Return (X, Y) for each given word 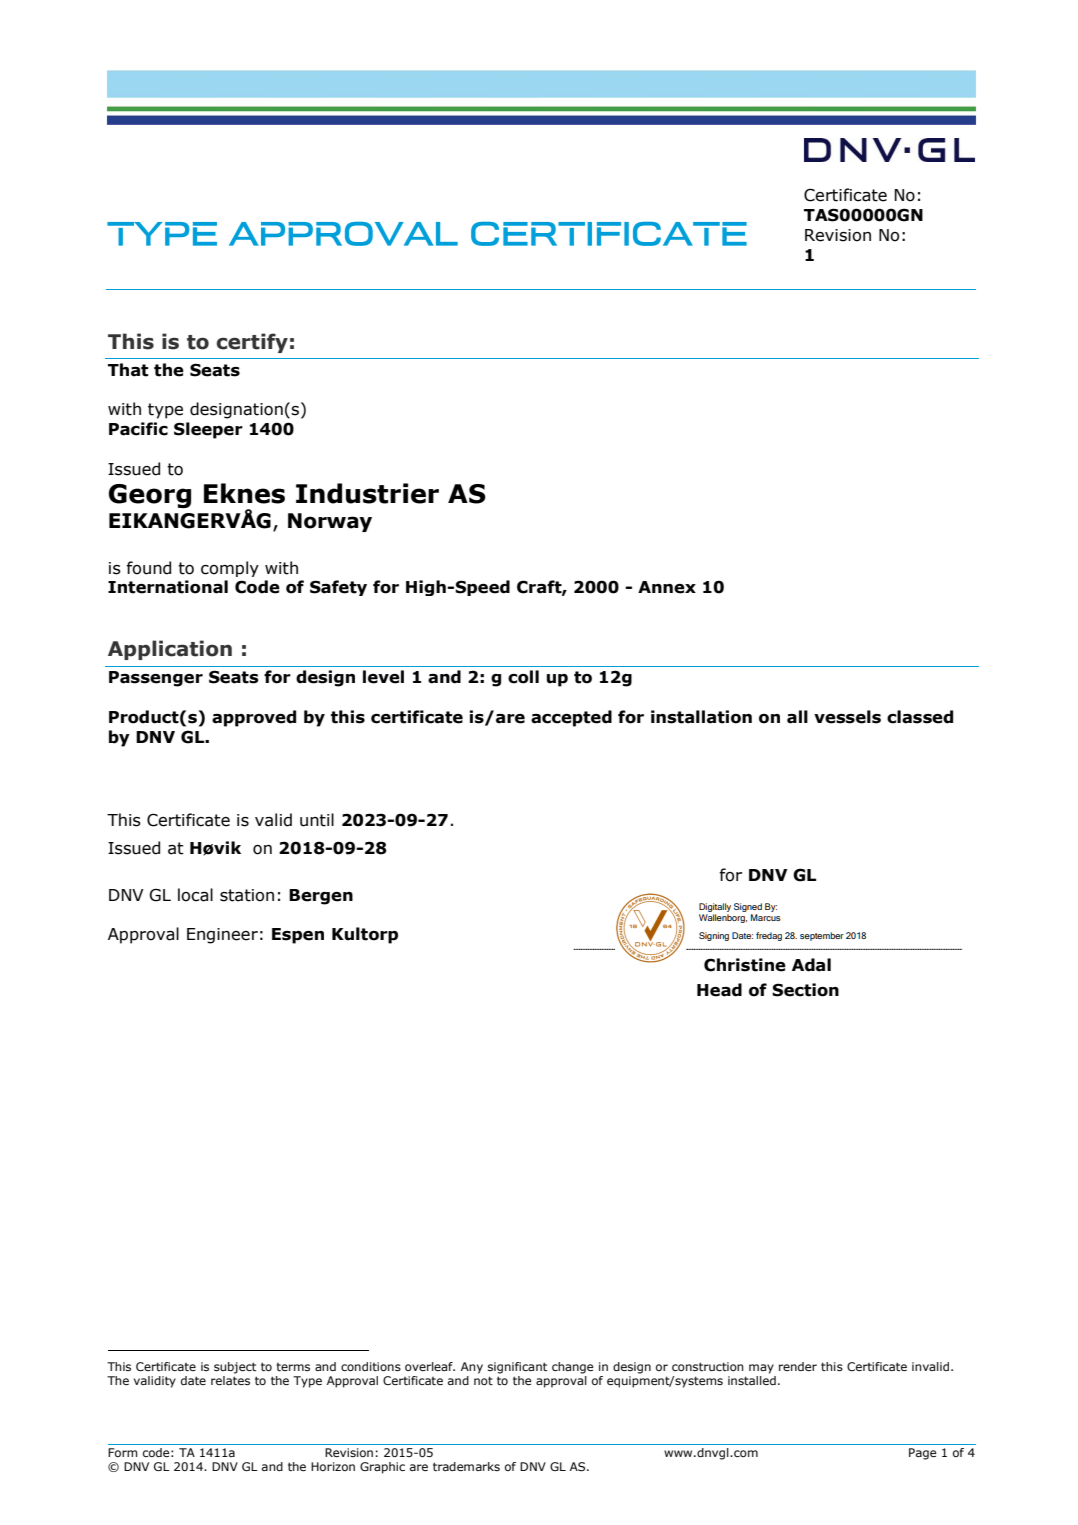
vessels (847, 717)
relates (230, 1380)
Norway (330, 522)
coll (523, 677)
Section (805, 990)
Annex (667, 587)
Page (923, 1454)
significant (517, 1368)
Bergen (321, 897)
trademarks (466, 1466)
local (195, 895)
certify (252, 343)
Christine (745, 965)
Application (170, 650)
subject (235, 1368)
